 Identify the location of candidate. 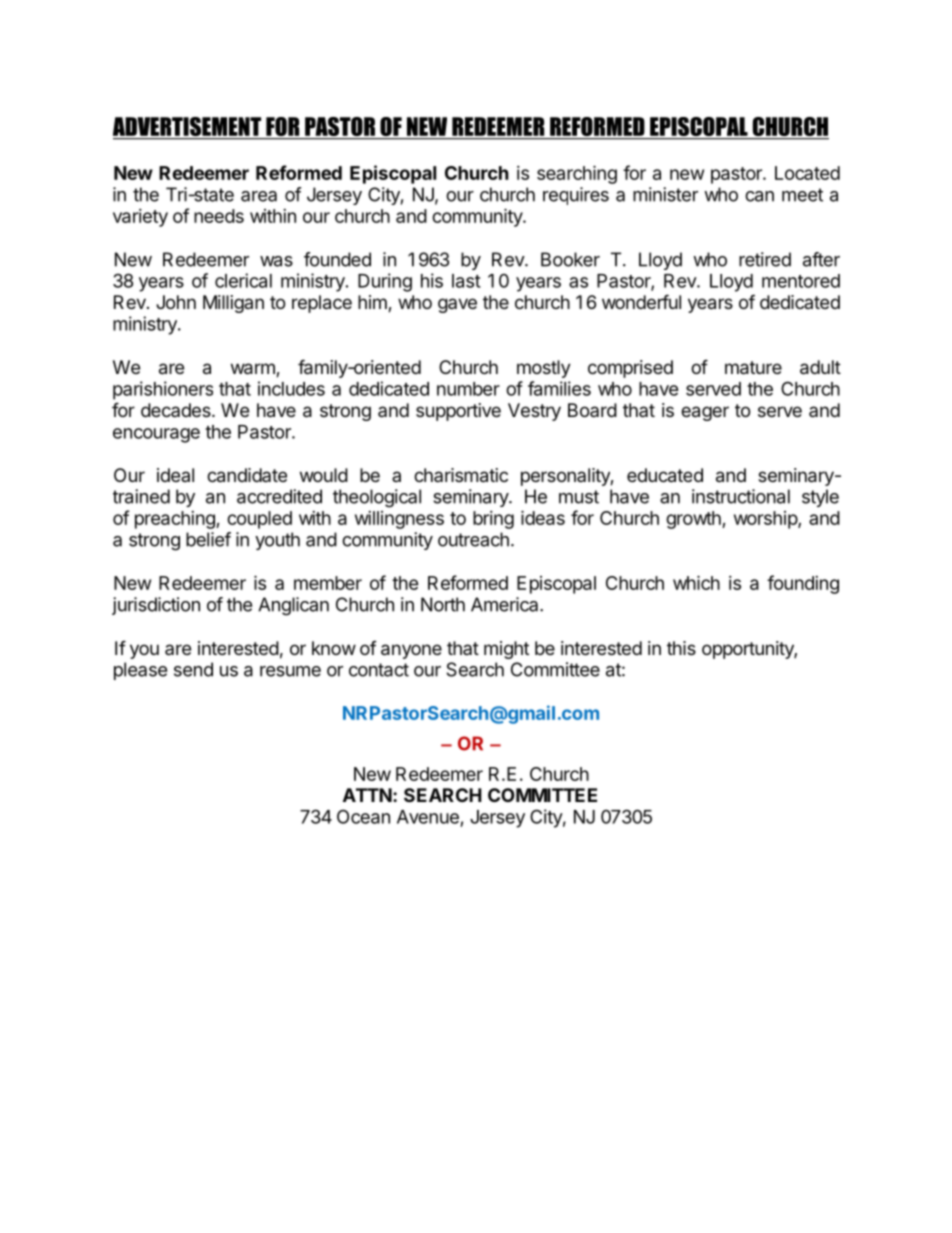
(247, 475).
